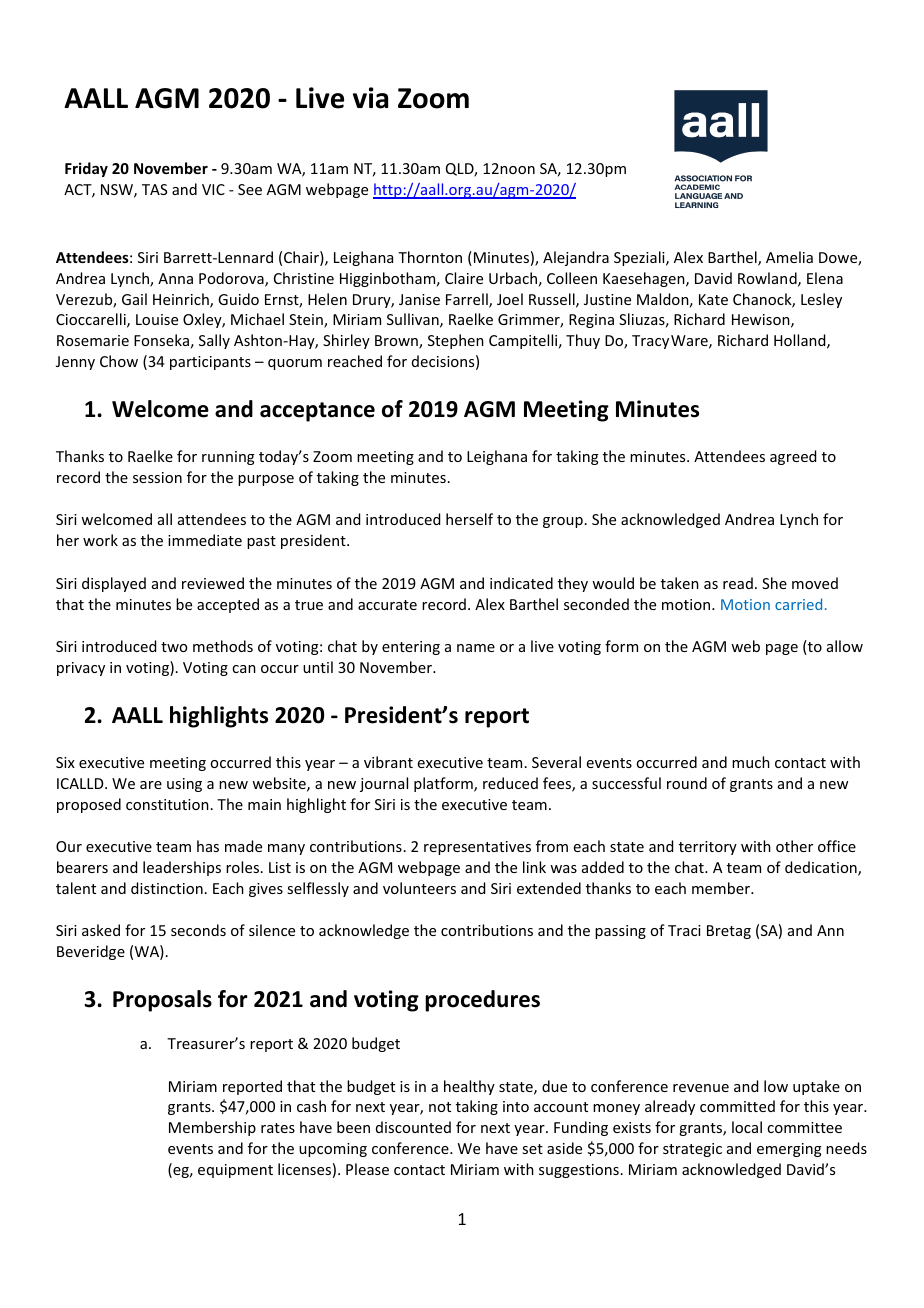  Describe the element at coordinates (815, 583) in the document. I see `moved` at that location.
